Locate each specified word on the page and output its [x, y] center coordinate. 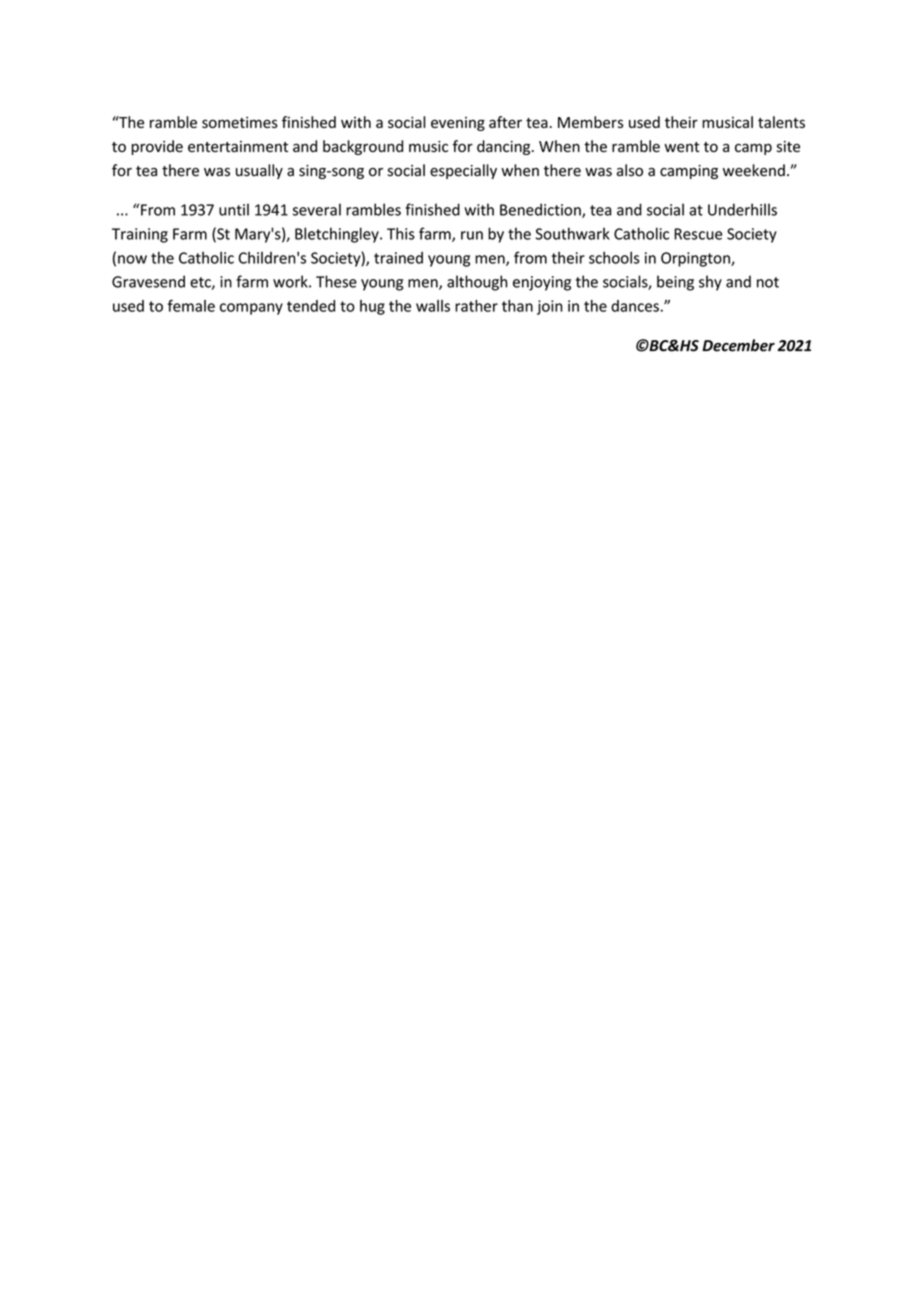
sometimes [240, 122]
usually [259, 171]
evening [458, 124]
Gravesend [148, 281]
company [251, 309]
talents [781, 122]
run [472, 235]
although [477, 283]
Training [140, 235]
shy [710, 283]
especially [463, 171]
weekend [754, 170]
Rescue [698, 234]
